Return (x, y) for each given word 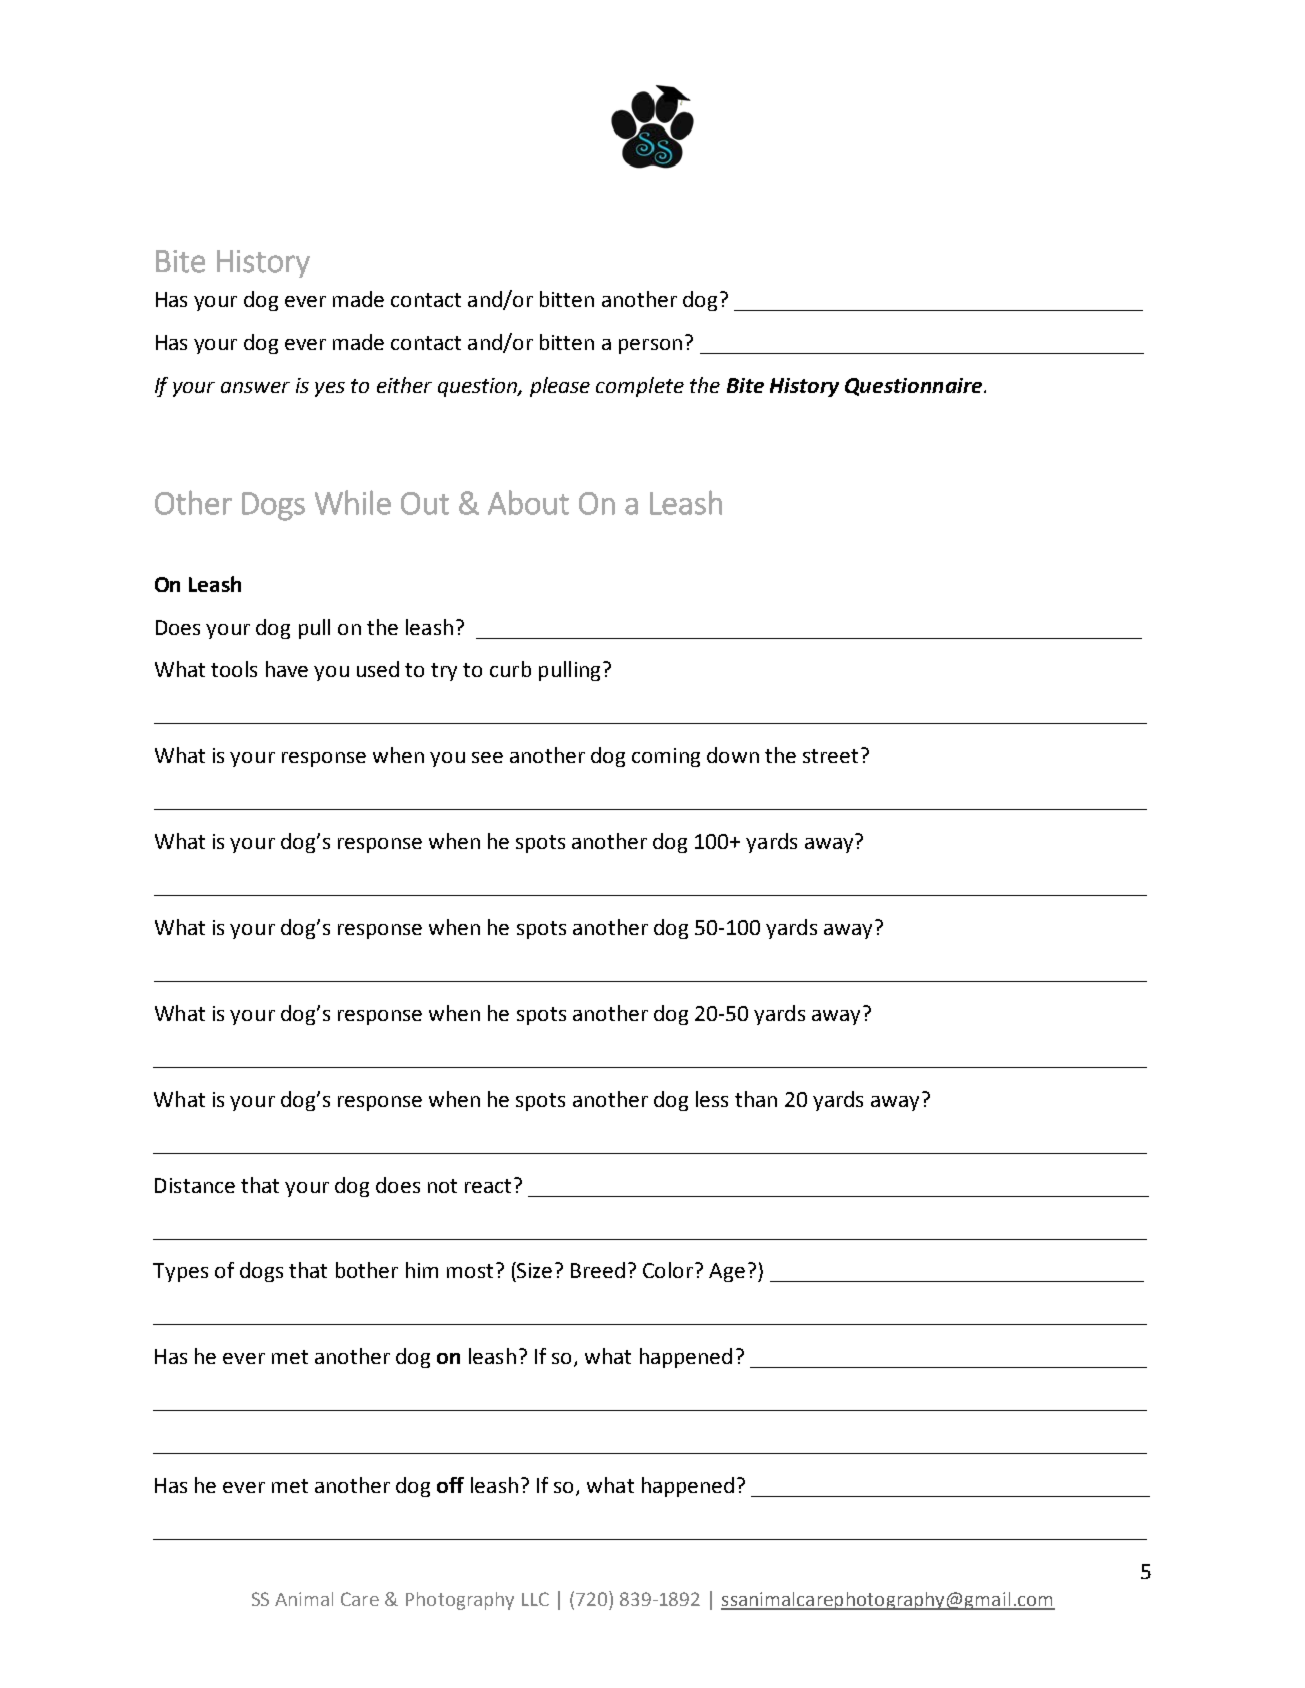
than (756, 1099)
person (650, 346)
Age (727, 1272)
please (560, 387)
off (450, 1485)
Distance (195, 1185)
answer (255, 387)
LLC (535, 1599)
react (490, 1185)
